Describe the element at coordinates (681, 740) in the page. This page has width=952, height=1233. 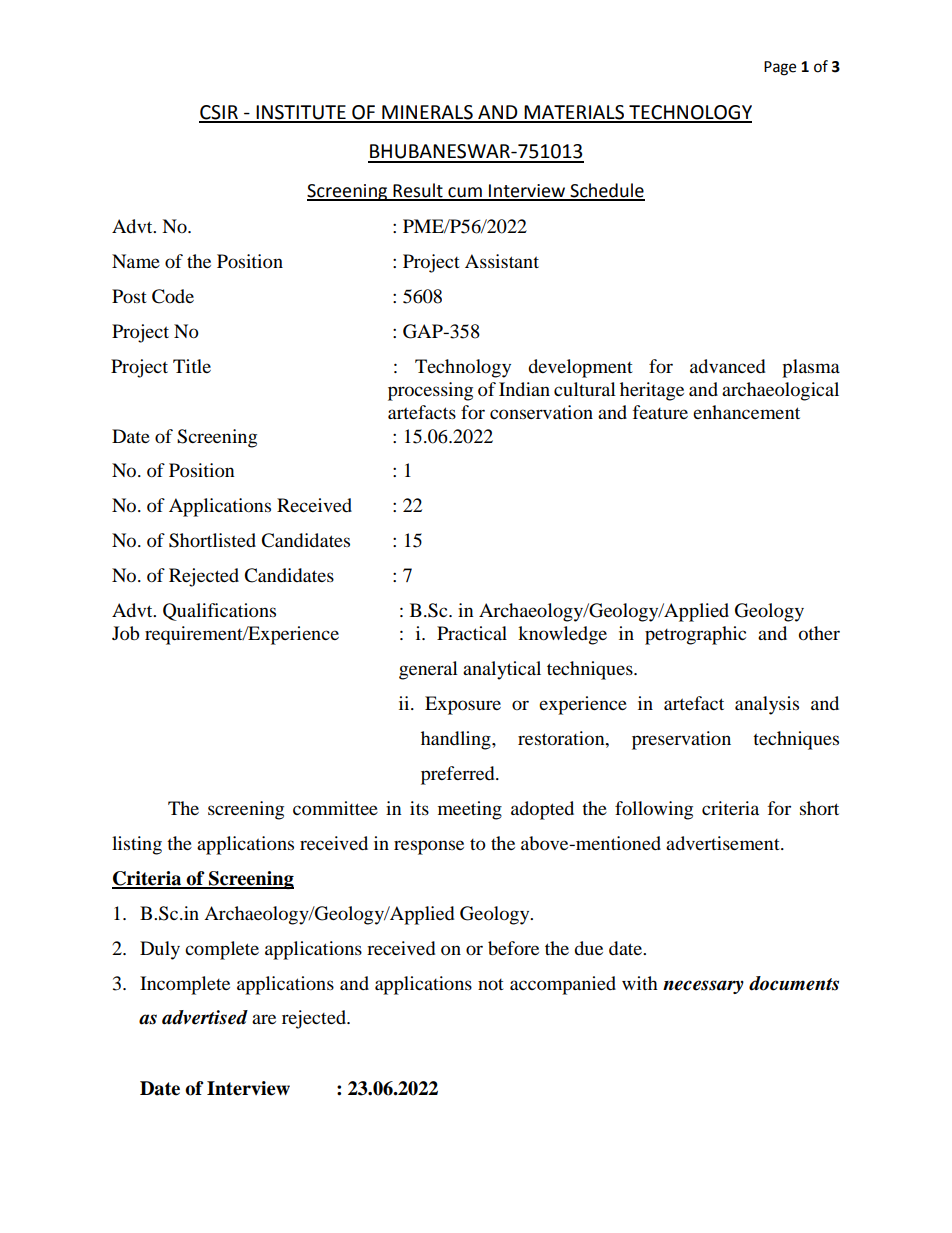
I see `preservation` at that location.
